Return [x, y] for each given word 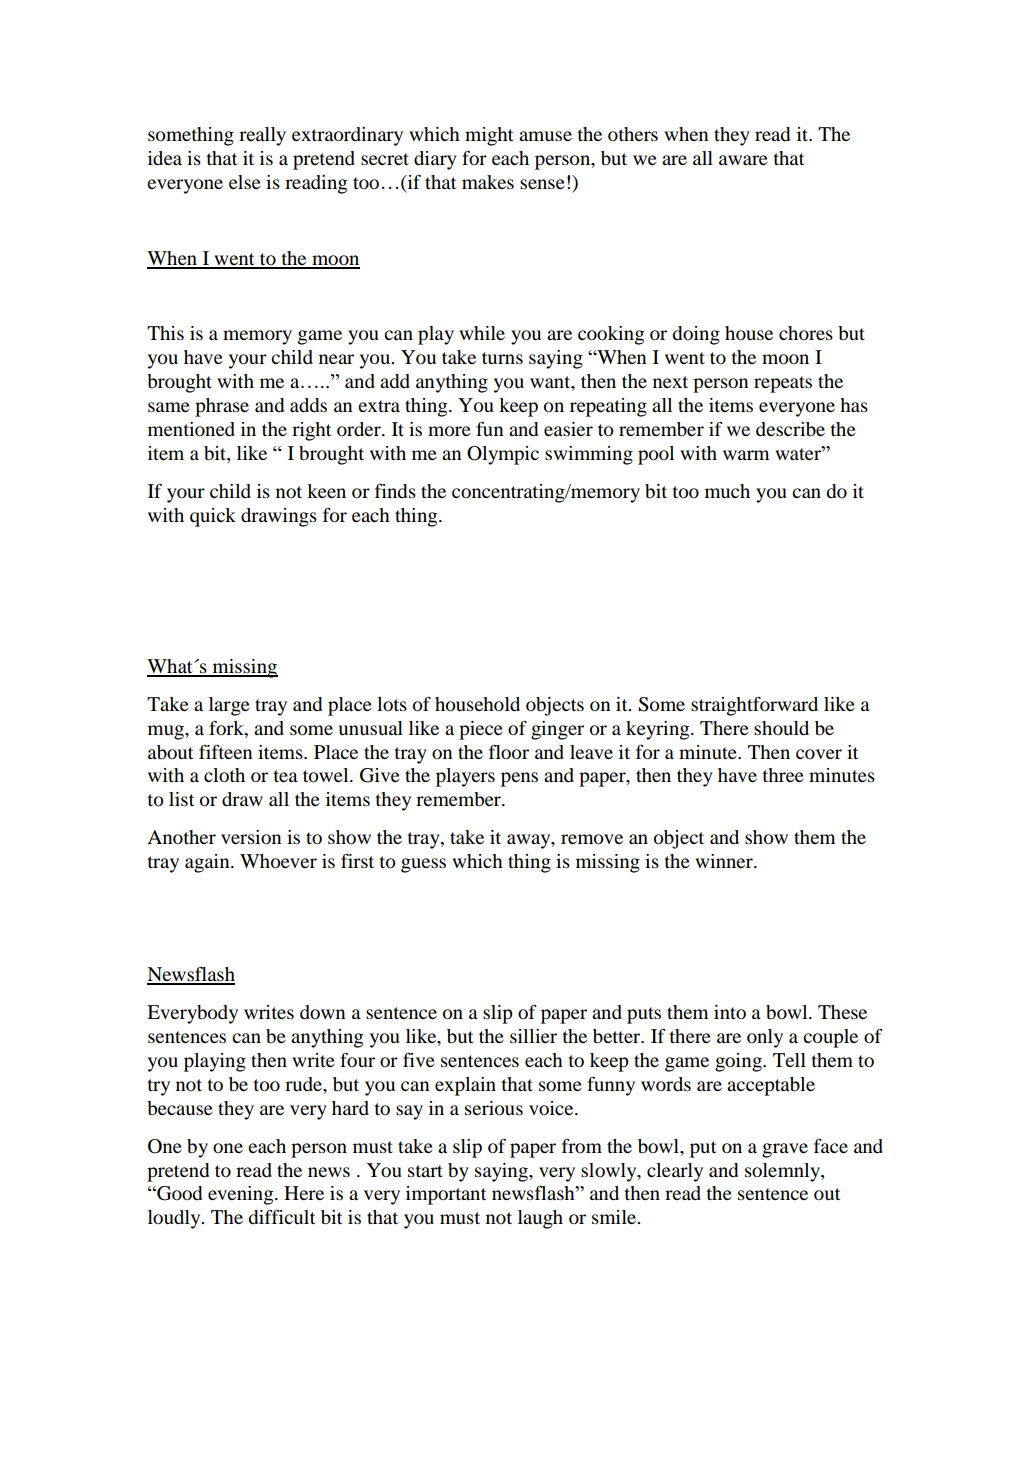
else [245, 182]
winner [725, 861]
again [208, 863]
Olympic [503, 455]
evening [242, 1195]
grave [785, 1150]
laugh [540, 1219]
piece [481, 730]
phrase [222, 407]
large [229, 706]
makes [488, 182]
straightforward [754, 706]
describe [790, 429]
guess [423, 865]
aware [743, 160]
